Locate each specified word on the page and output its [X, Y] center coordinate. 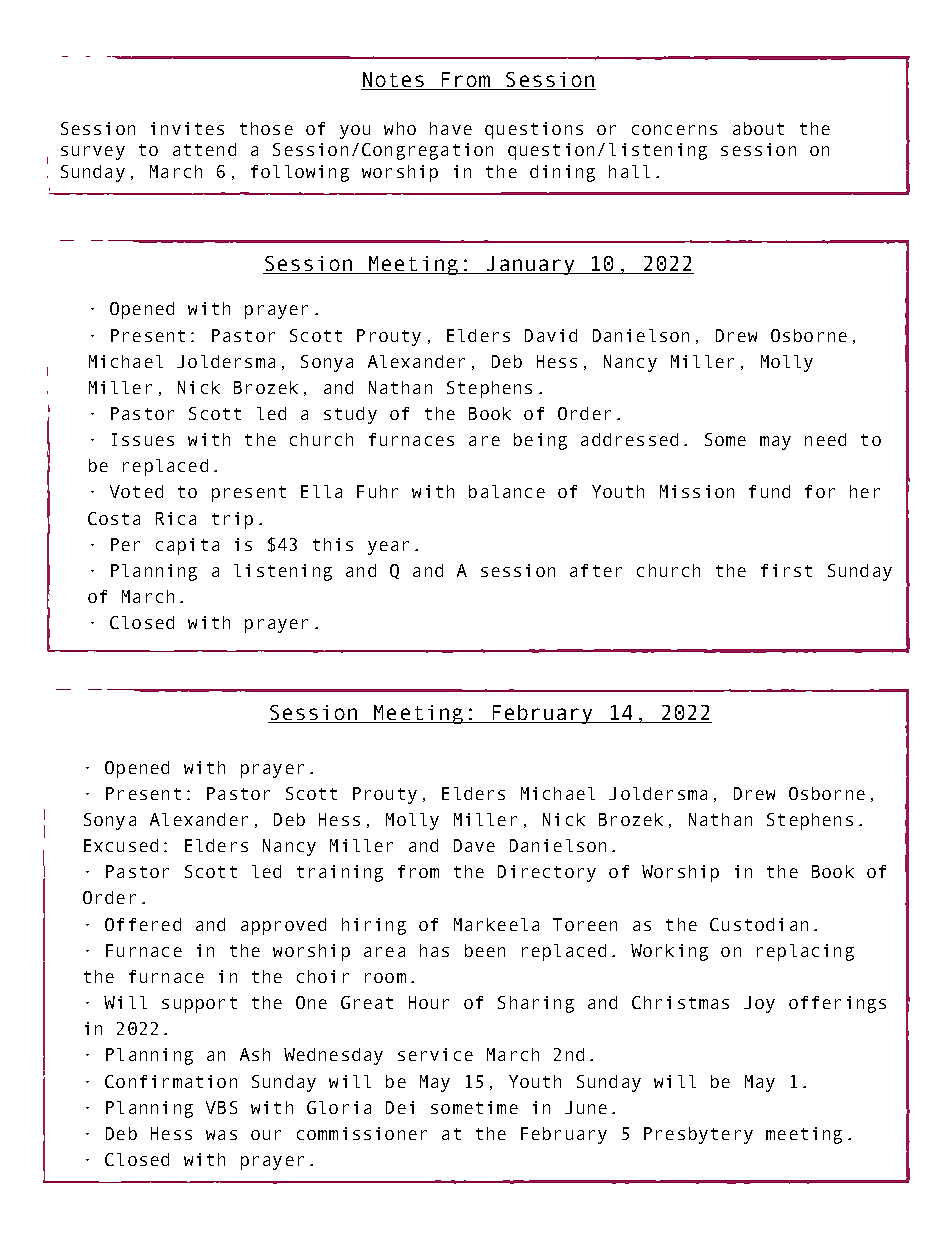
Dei [400, 1107]
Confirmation [171, 1081]
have [451, 128]
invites [187, 128]
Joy [759, 1004]
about [758, 128]
